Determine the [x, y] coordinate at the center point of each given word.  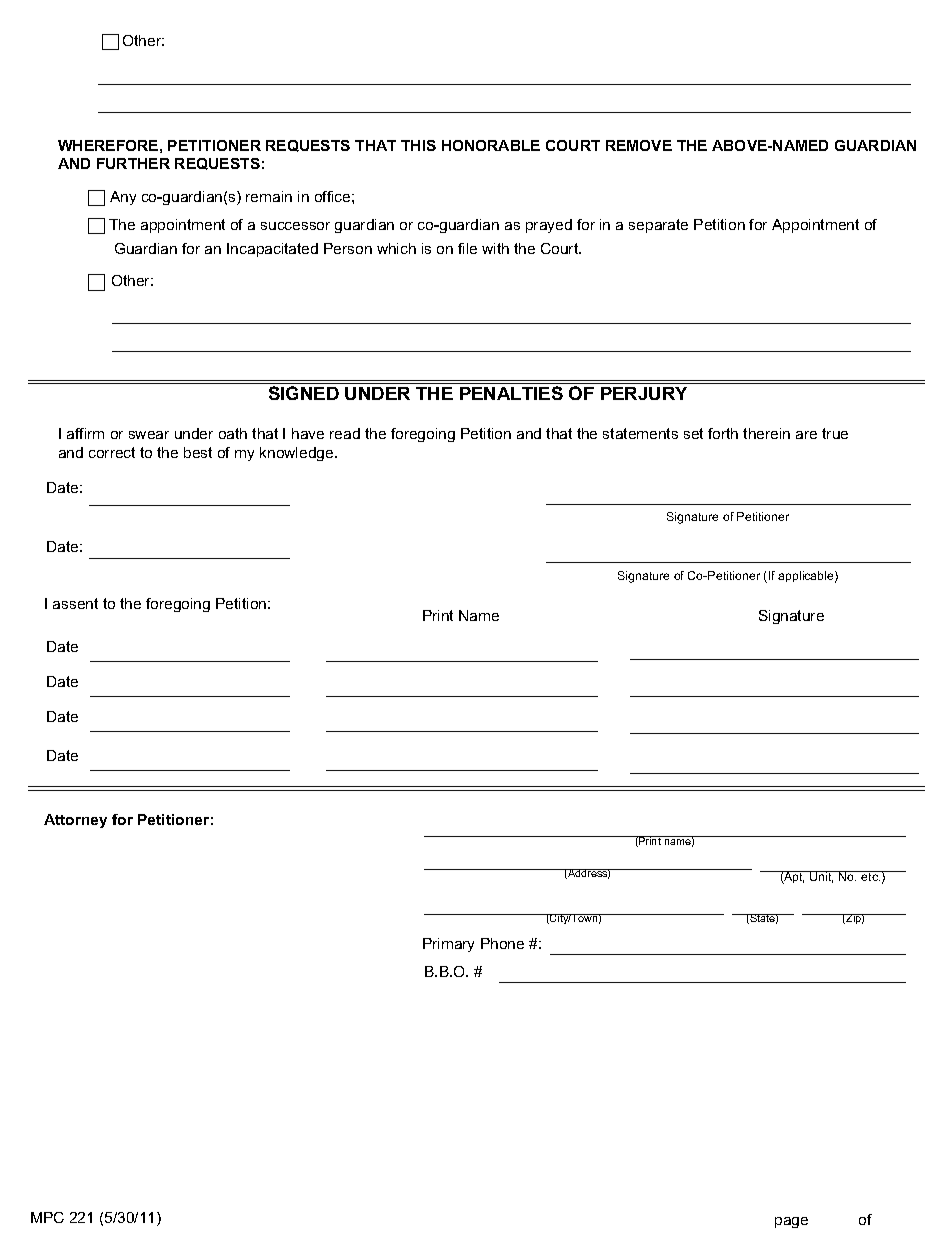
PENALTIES [511, 393]
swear [149, 435]
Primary [448, 945]
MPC [47, 1217]
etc [870, 876]
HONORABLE [491, 145]
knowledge [298, 454]
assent [75, 603]
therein [766, 433]
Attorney [75, 821]
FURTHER [133, 163]
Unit [821, 877]
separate [658, 226]
